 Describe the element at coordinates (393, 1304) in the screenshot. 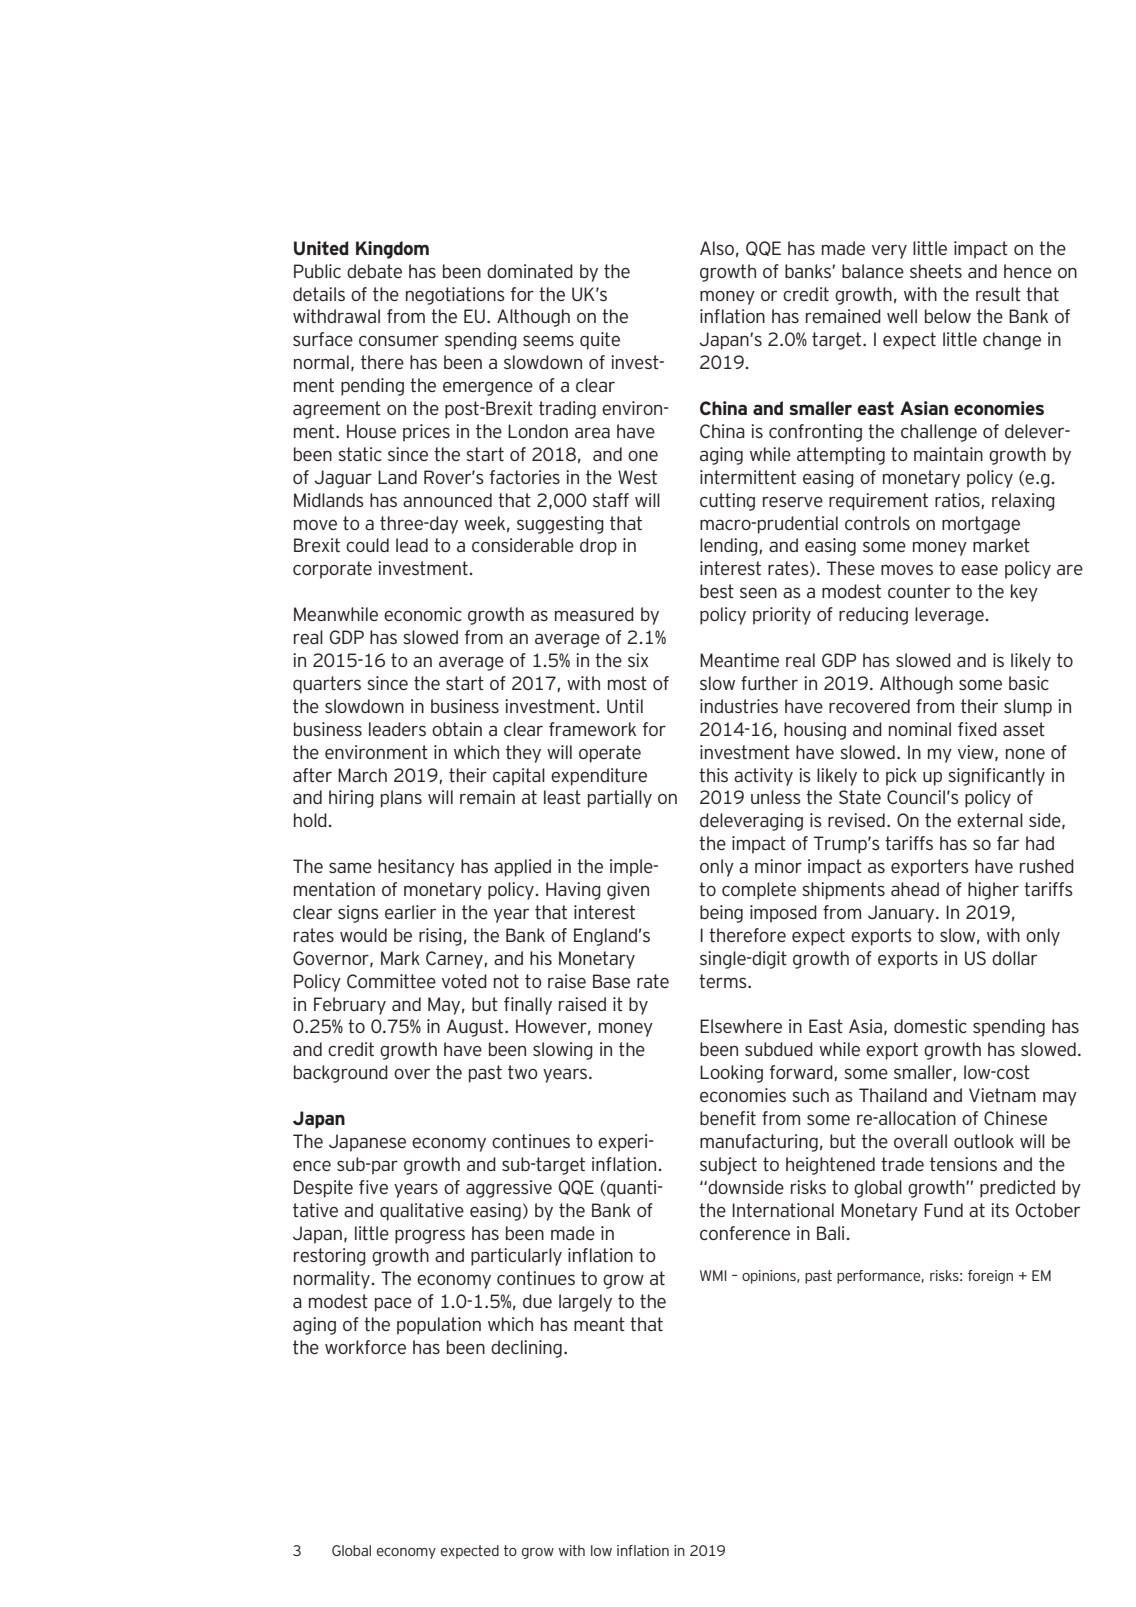

I see `pace` at that location.
